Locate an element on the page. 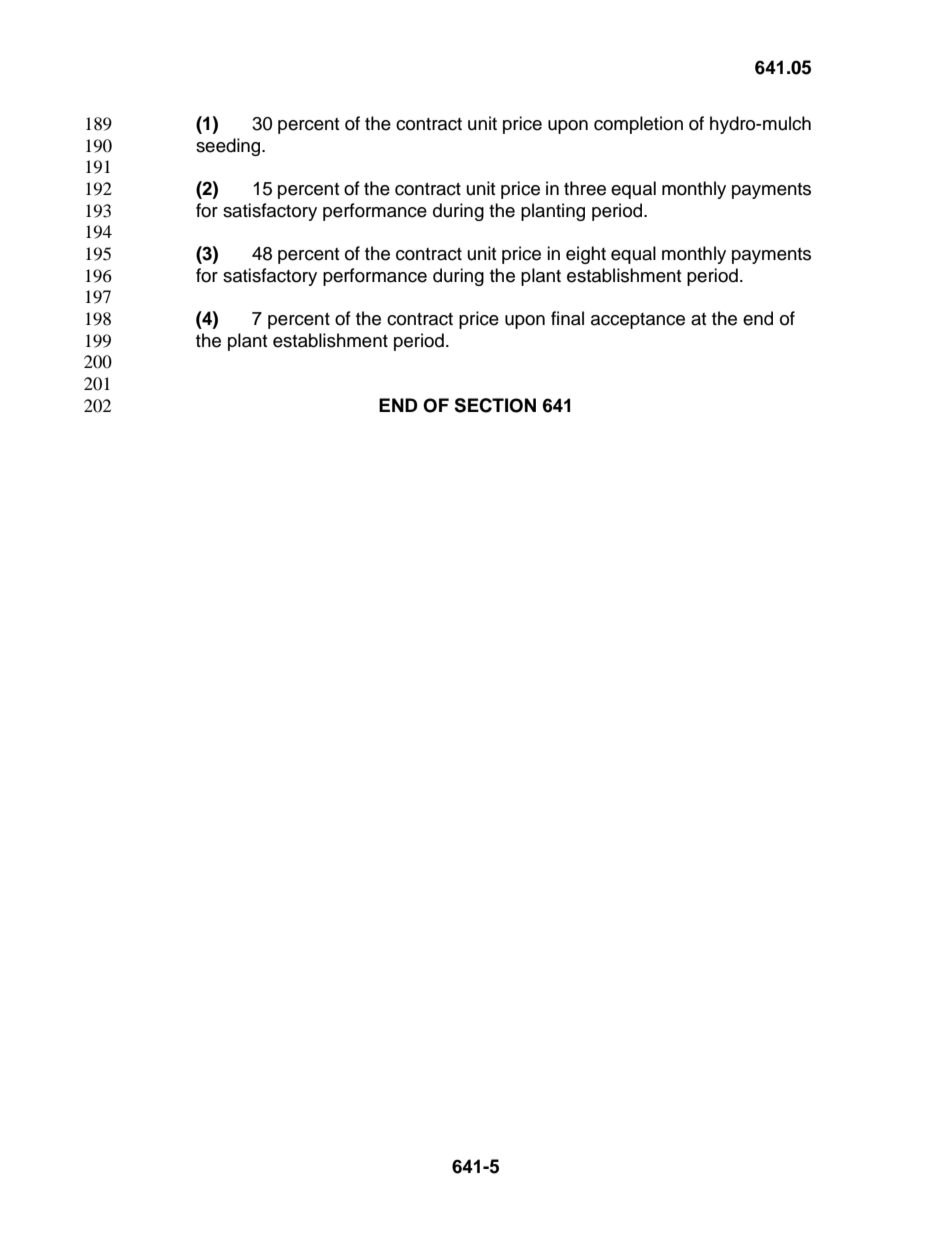  final is located at coordinates (567, 318).
